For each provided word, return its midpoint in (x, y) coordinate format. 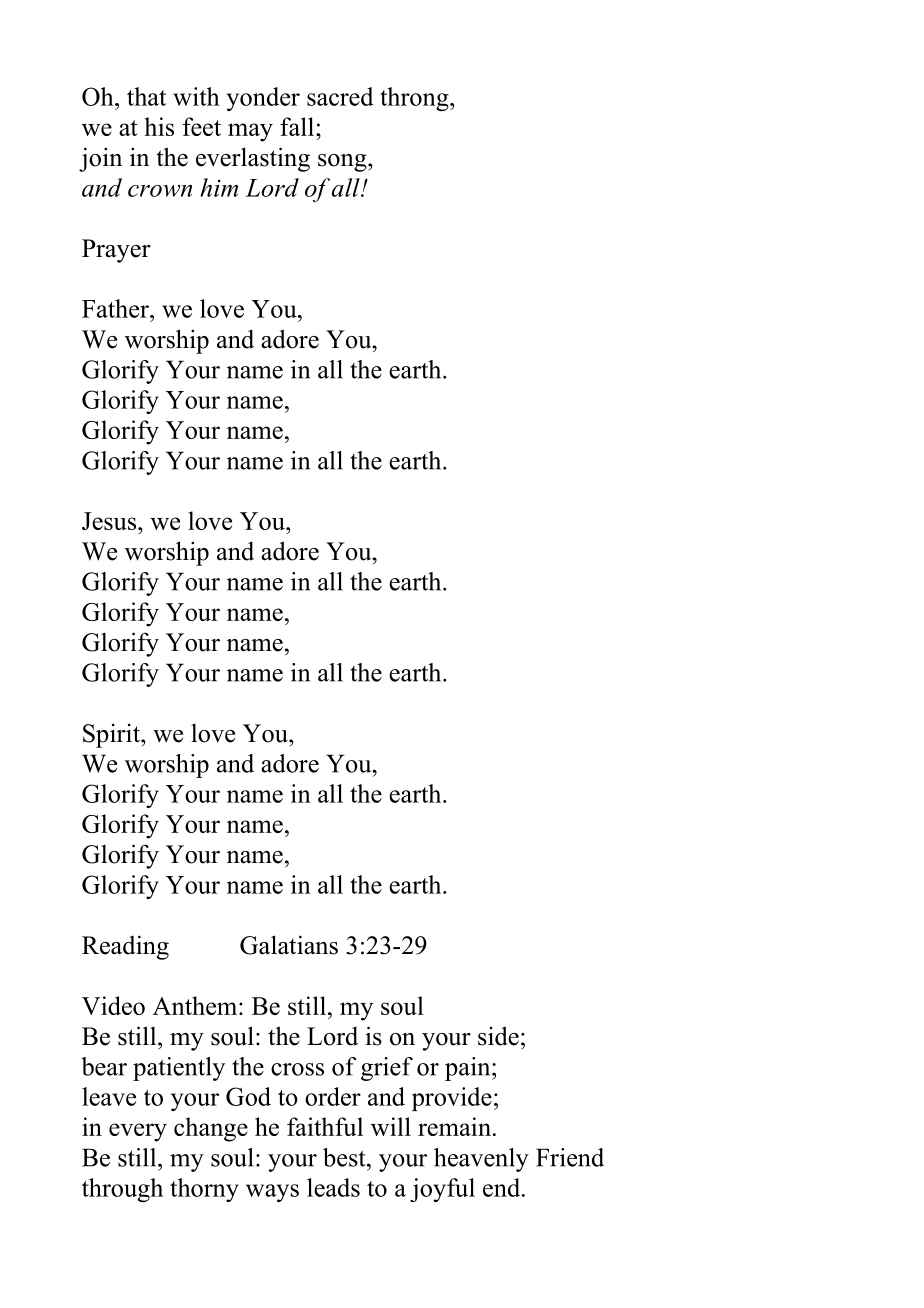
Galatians (289, 945)
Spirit (112, 736)
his (159, 126)
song (343, 163)
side (498, 1036)
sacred (340, 96)
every (138, 1132)
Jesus (110, 521)
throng (415, 99)
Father (116, 308)
